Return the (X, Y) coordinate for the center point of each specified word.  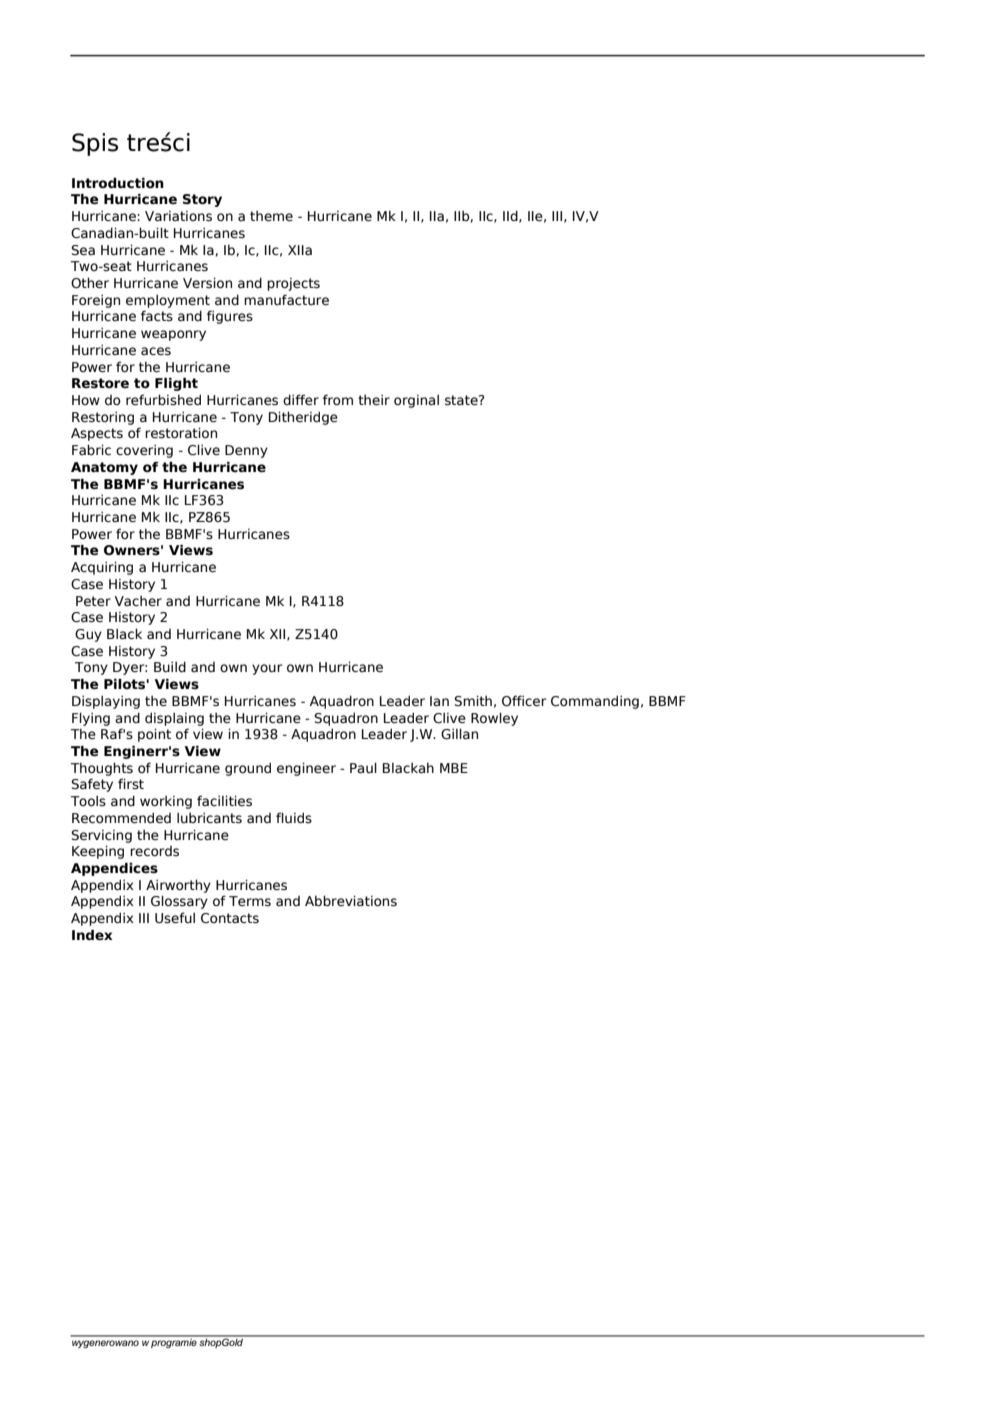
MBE (454, 768)
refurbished (163, 400)
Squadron (346, 719)
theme (271, 216)
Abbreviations (351, 901)
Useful (175, 918)
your (267, 669)
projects (293, 284)
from (338, 399)
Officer (524, 701)
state (462, 400)
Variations (178, 216)
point (154, 735)
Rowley (494, 719)
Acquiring (102, 568)
